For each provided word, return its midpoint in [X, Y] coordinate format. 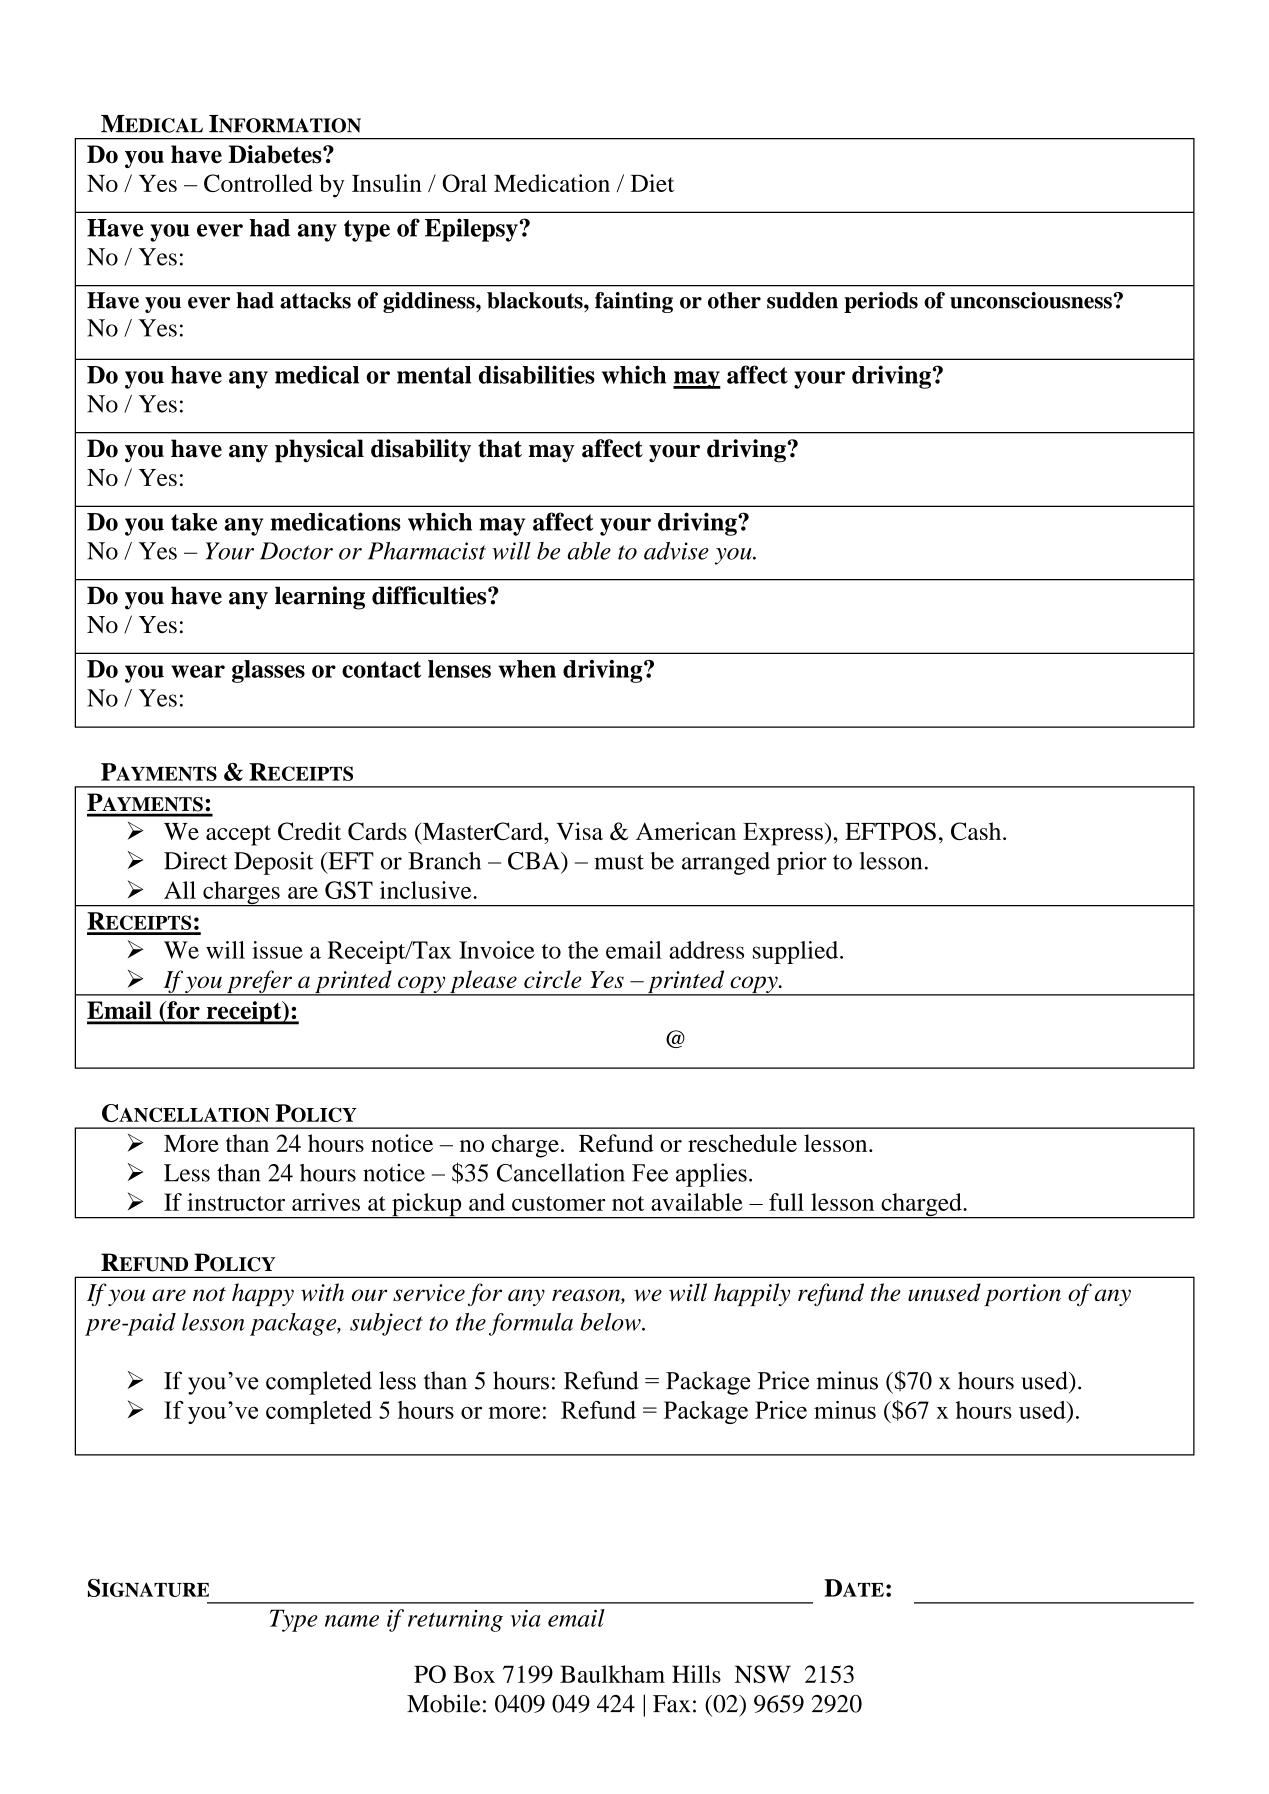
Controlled [258, 183]
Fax [671, 1704]
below [612, 1322]
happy [263, 1294]
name [352, 1621]
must [619, 862]
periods [881, 302]
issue [277, 950]
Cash [977, 831]
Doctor [296, 551]
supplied [797, 952]
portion [1022, 1295]
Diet [652, 183]
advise [676, 551]
